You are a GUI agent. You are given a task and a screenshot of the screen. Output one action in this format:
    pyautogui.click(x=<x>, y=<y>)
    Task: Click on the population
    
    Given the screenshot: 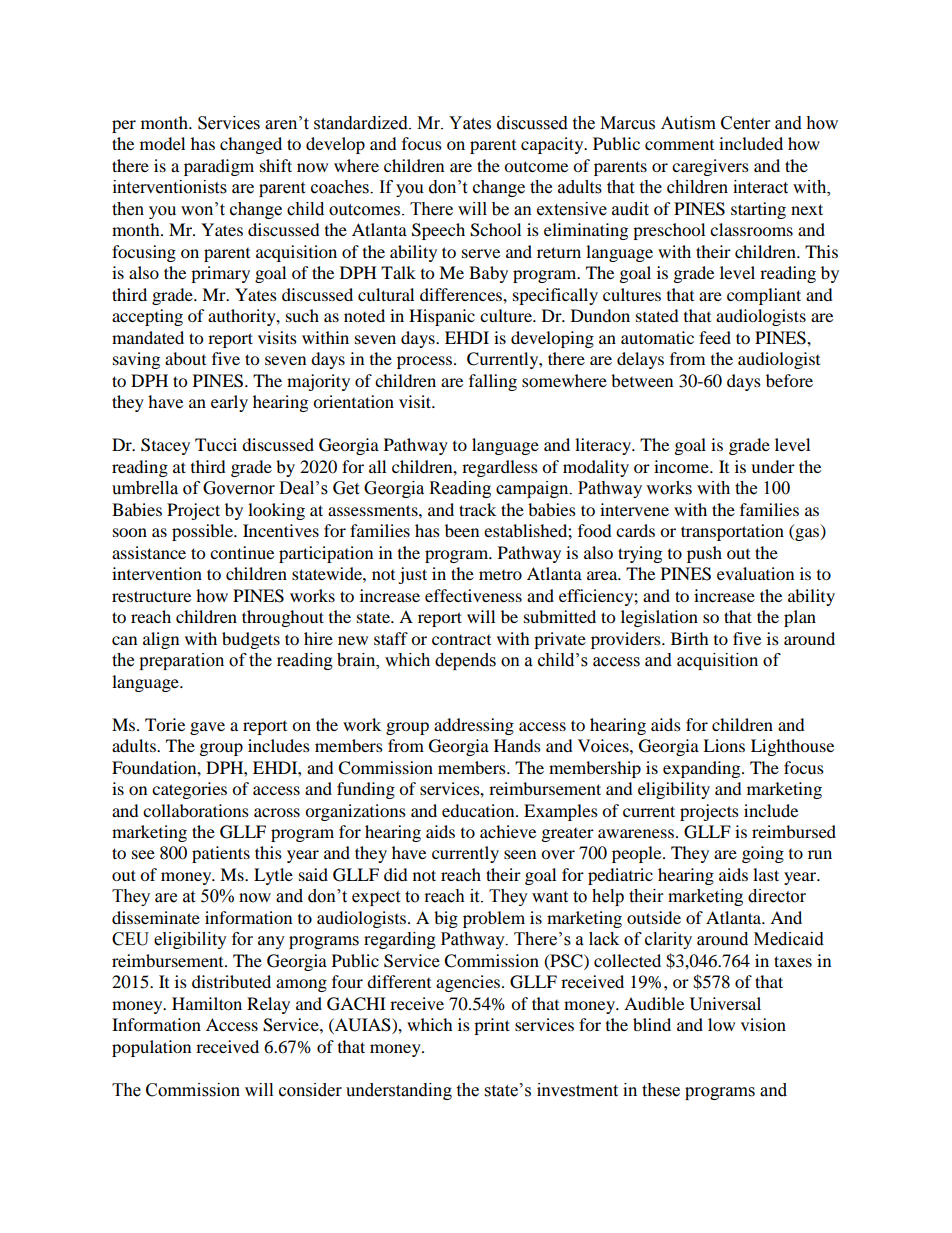 What is the action you would take?
    pyautogui.click(x=151, y=1048)
